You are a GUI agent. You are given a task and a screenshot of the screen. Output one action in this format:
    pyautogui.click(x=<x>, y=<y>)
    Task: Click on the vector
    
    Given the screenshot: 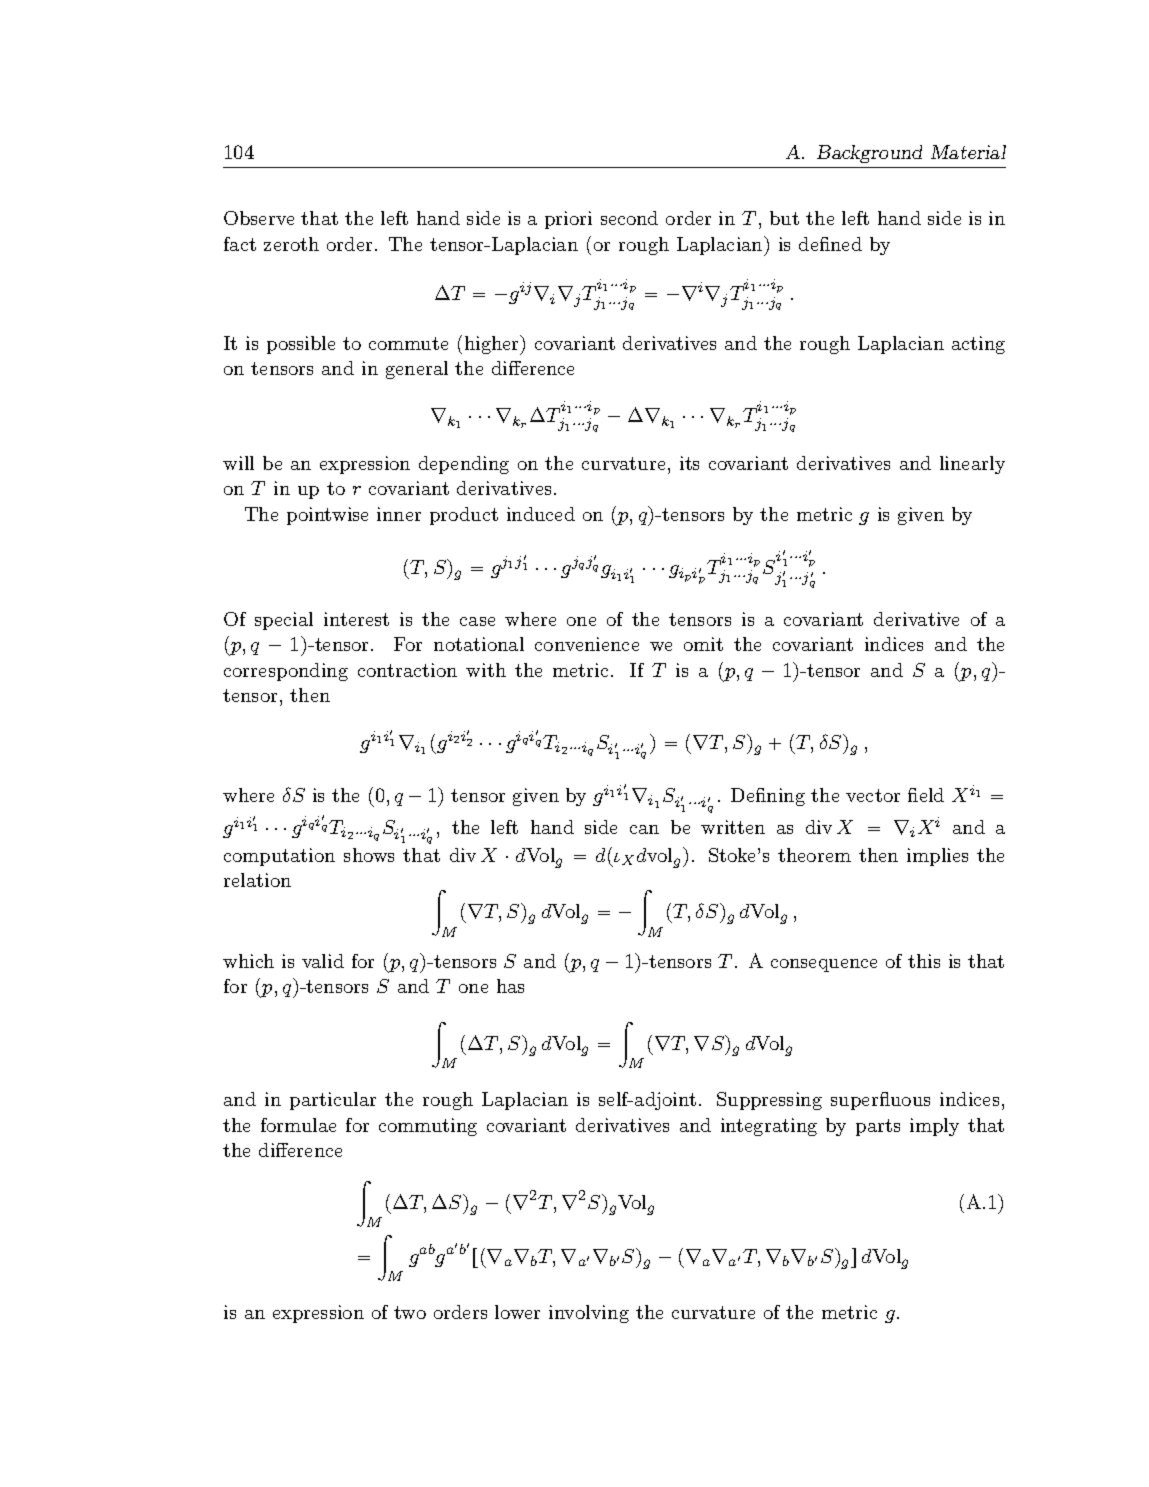 What is the action you would take?
    pyautogui.click(x=873, y=795)
